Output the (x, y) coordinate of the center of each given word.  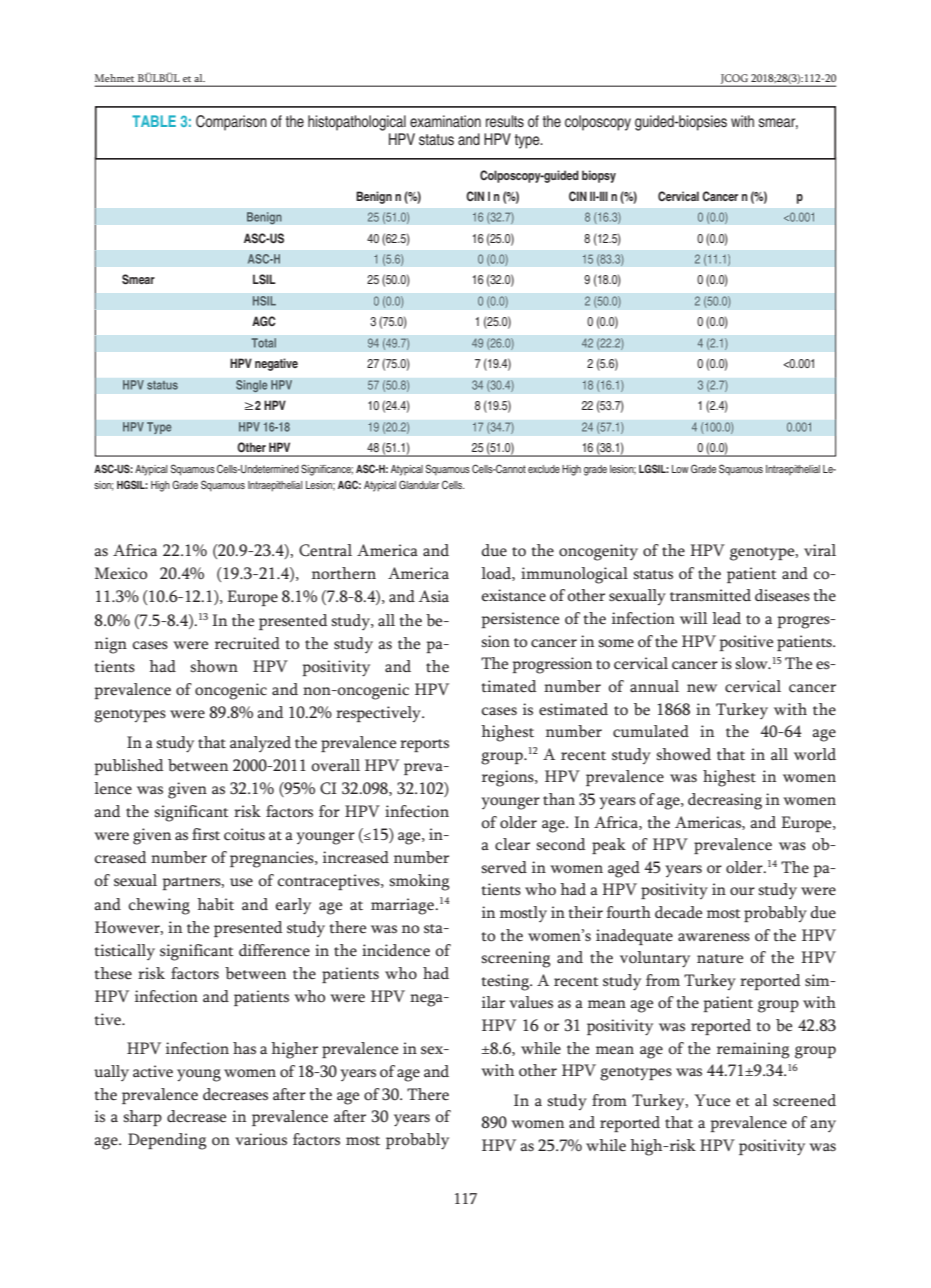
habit (215, 904)
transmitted (710, 595)
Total (264, 343)
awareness (714, 937)
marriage (403, 906)
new (702, 688)
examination (445, 121)
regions (509, 778)
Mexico (121, 573)
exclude (544, 469)
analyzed (260, 744)
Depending (167, 1141)
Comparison (231, 123)
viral (820, 550)
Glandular (419, 484)
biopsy (599, 176)
